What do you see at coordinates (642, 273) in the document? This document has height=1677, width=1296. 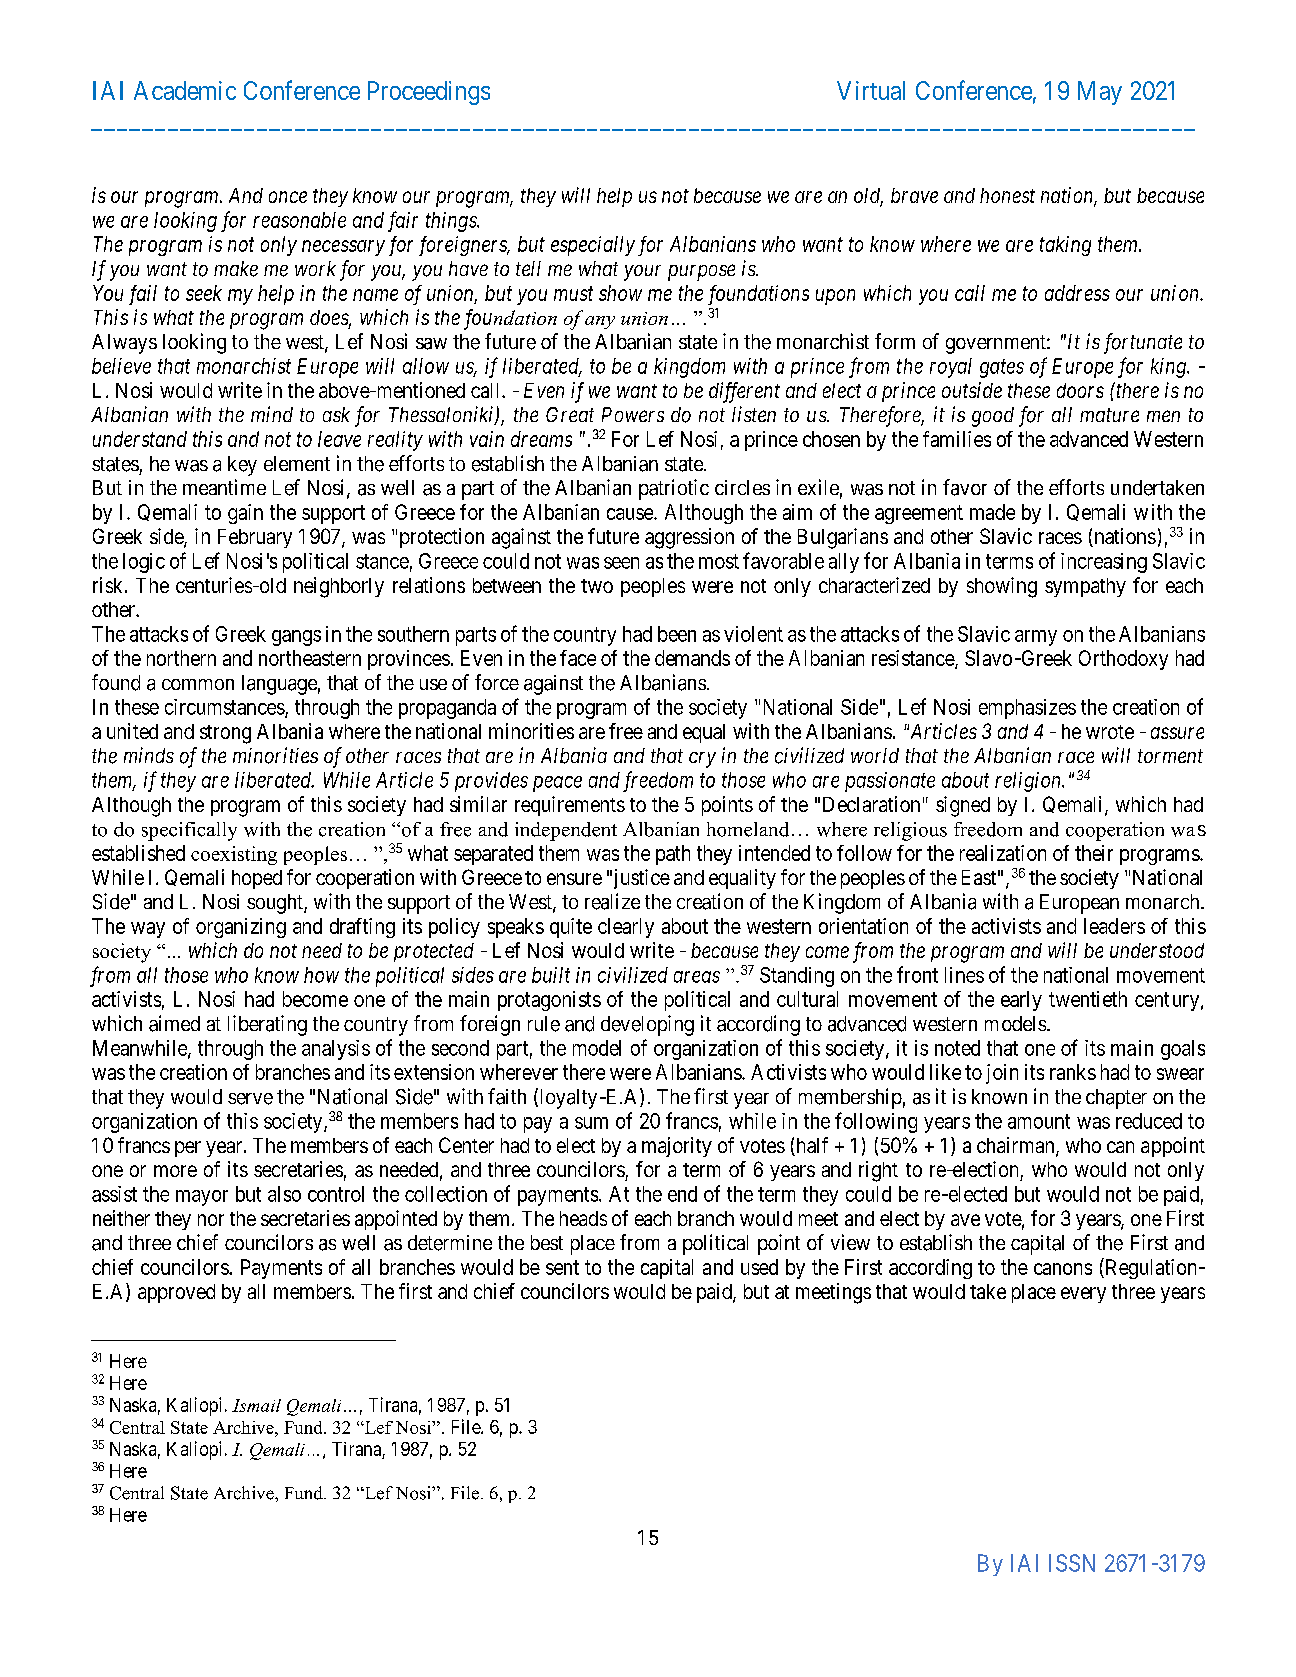 I see `your` at bounding box center [642, 273].
